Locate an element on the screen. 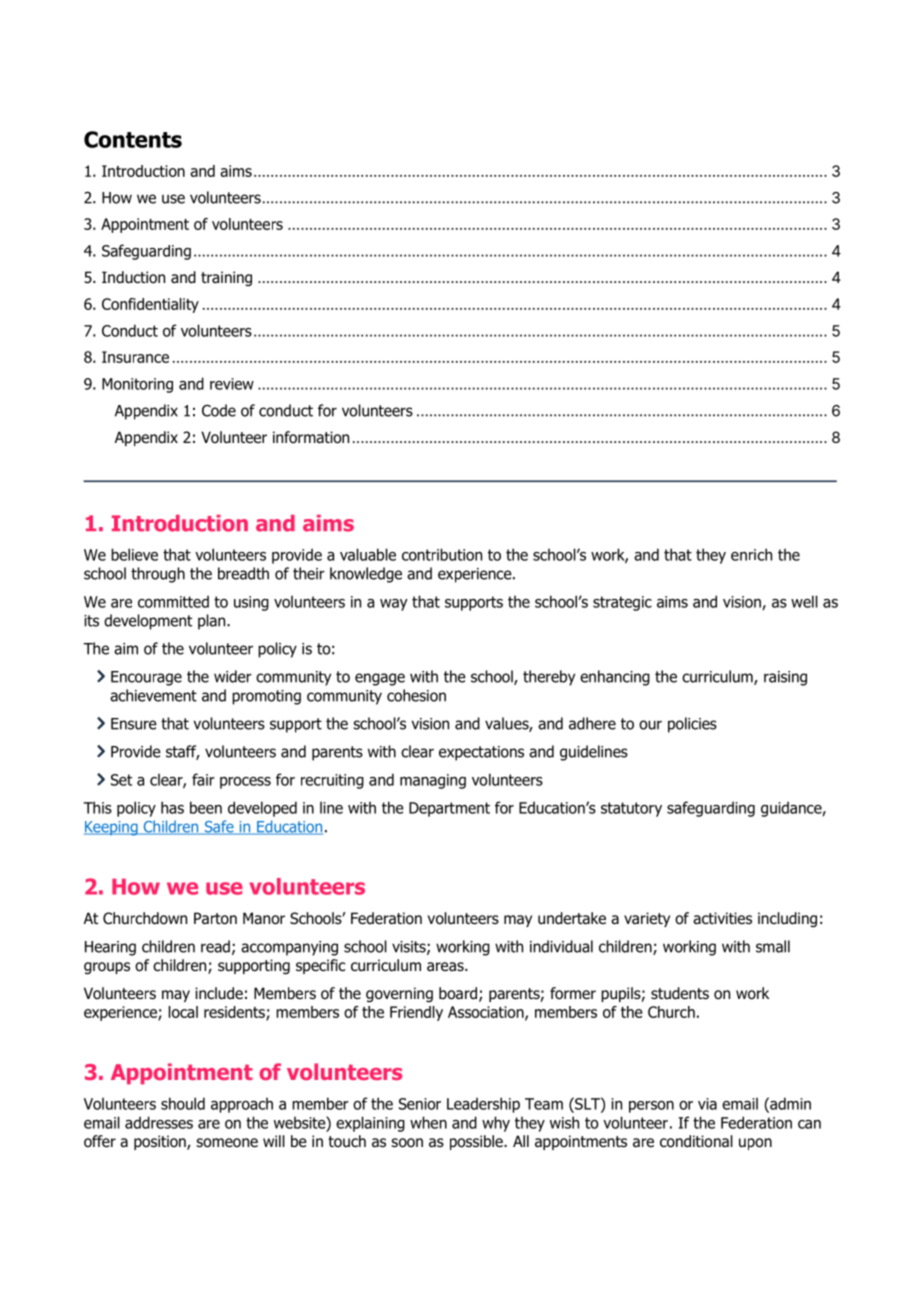  raising is located at coordinates (785, 678).
